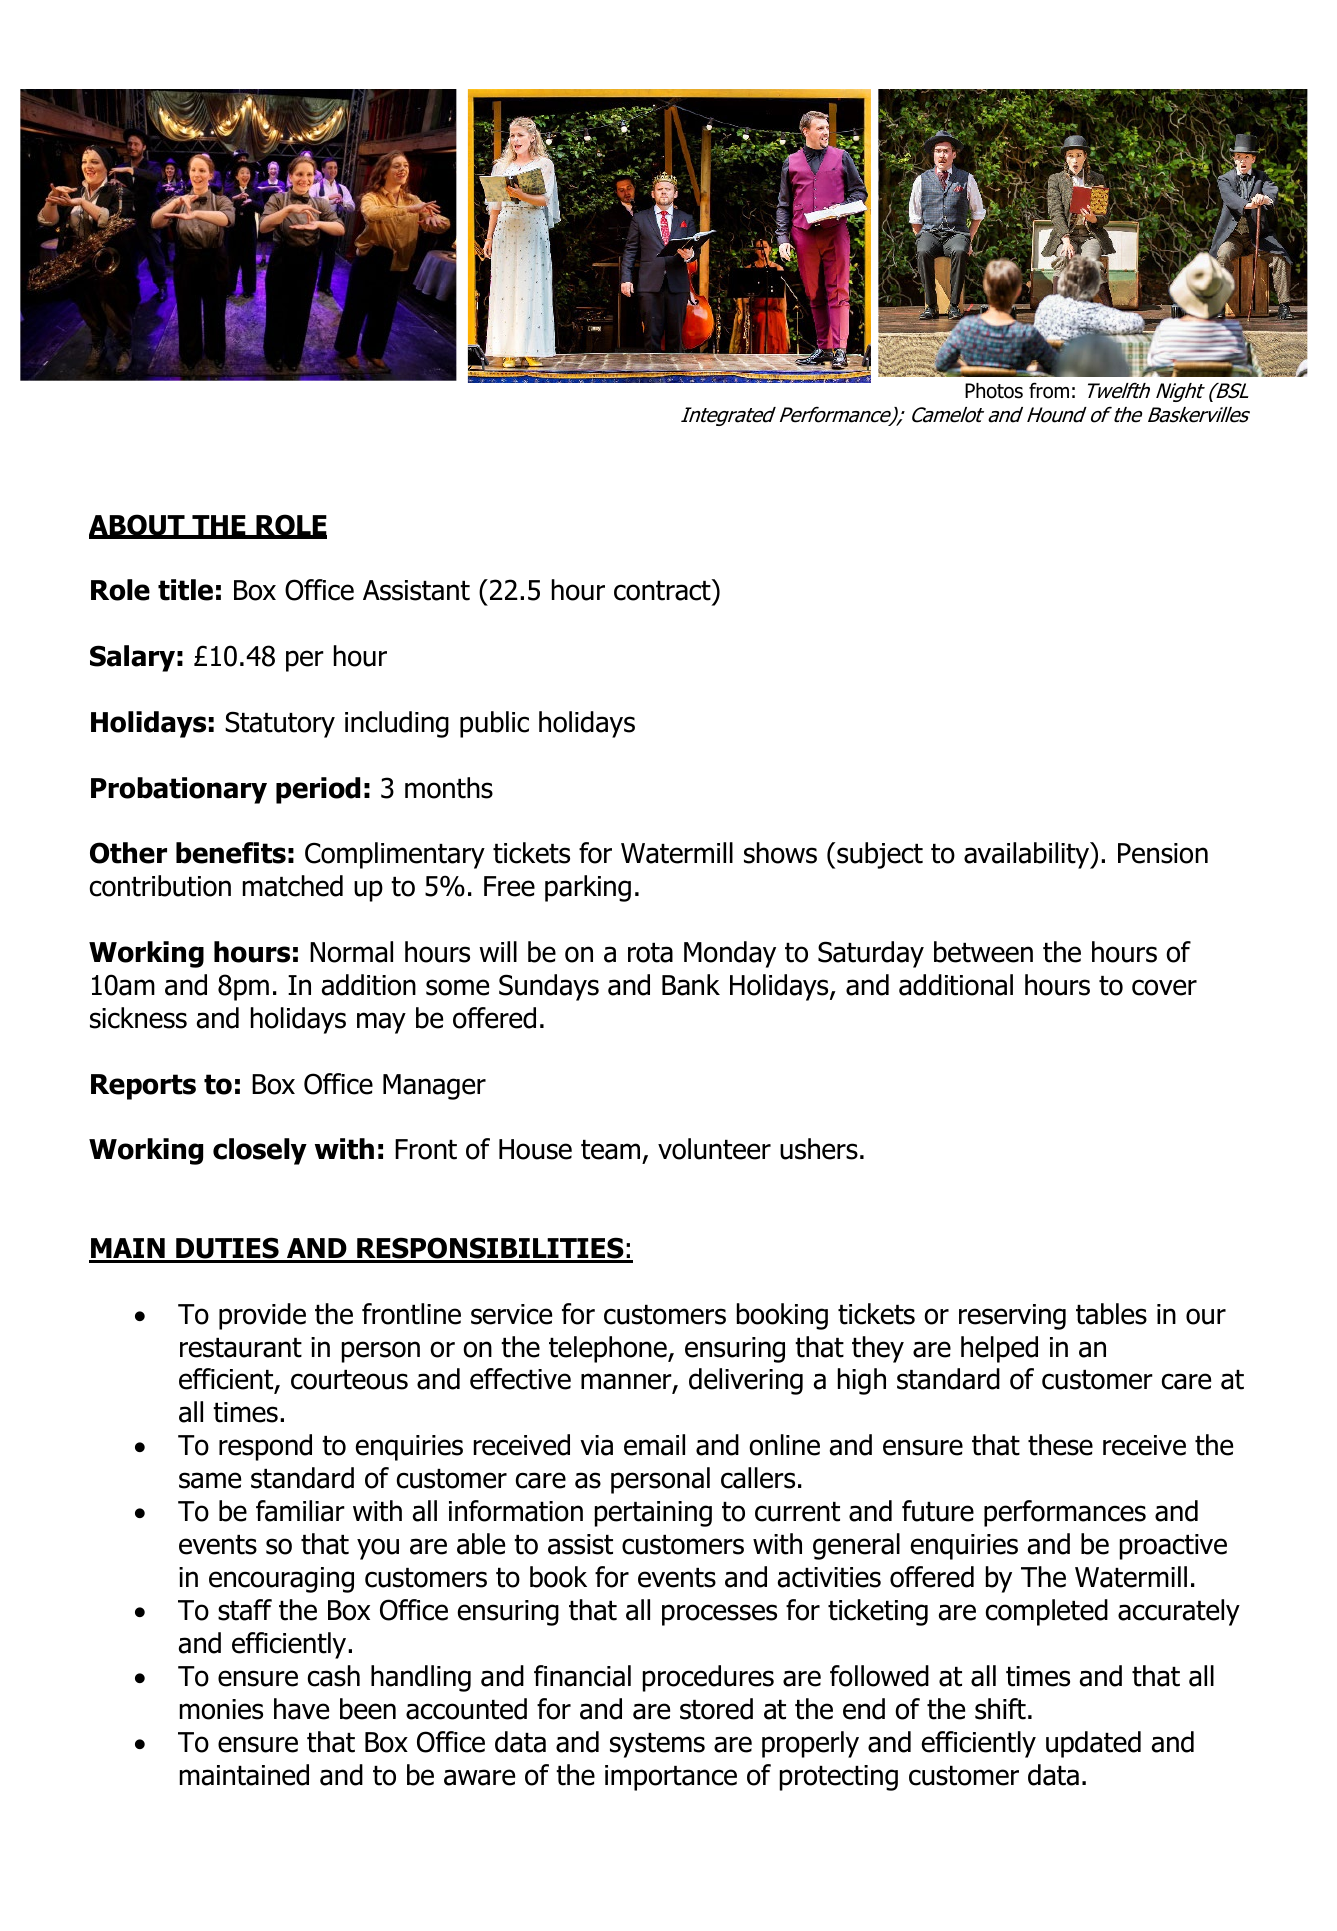  Describe the element at coordinates (262, 1316) in the document. I see `provide` at that location.
